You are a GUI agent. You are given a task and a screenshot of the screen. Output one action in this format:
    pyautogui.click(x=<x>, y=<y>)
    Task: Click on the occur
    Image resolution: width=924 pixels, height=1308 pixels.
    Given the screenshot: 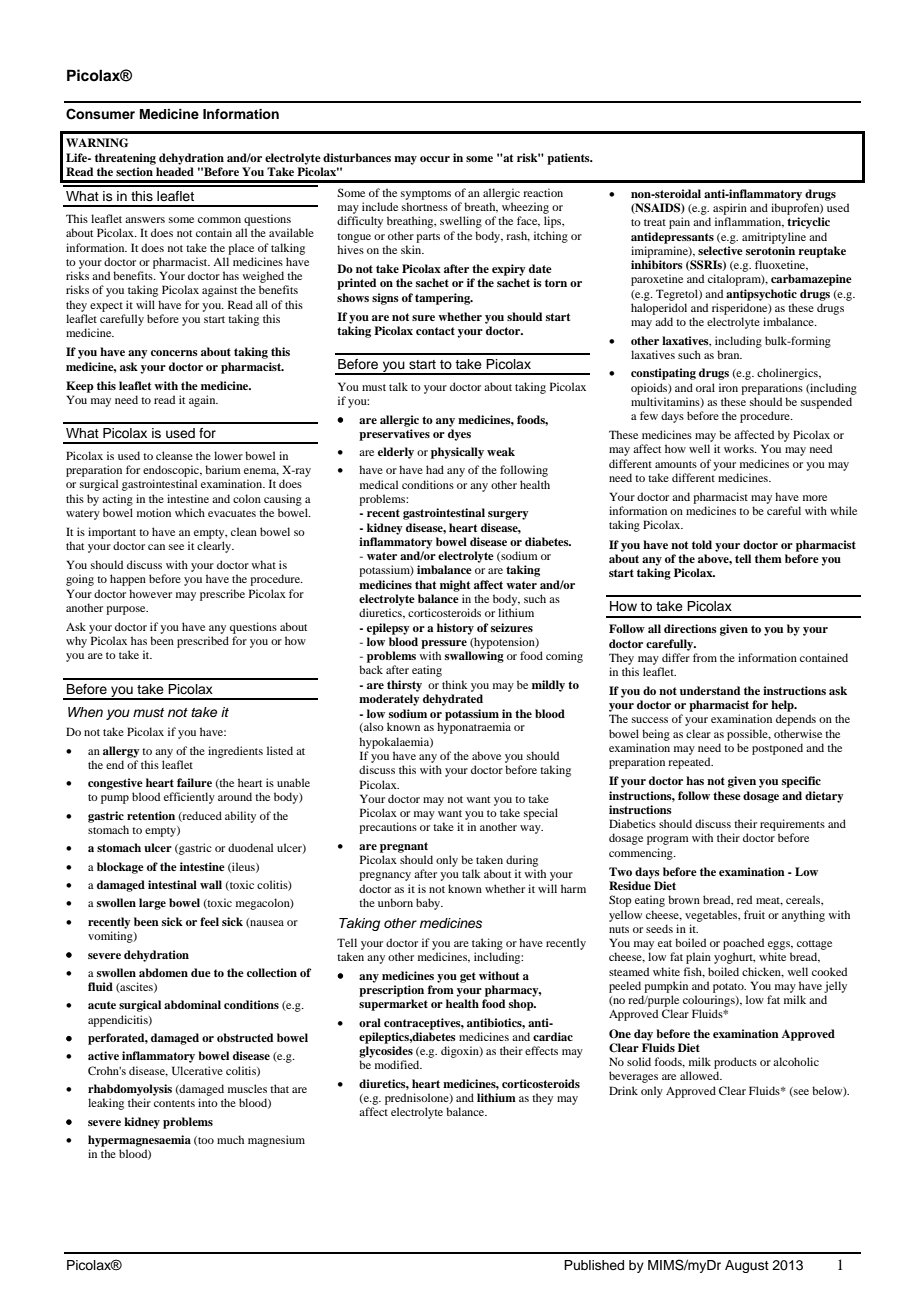 What is the action you would take?
    pyautogui.click(x=435, y=159)
